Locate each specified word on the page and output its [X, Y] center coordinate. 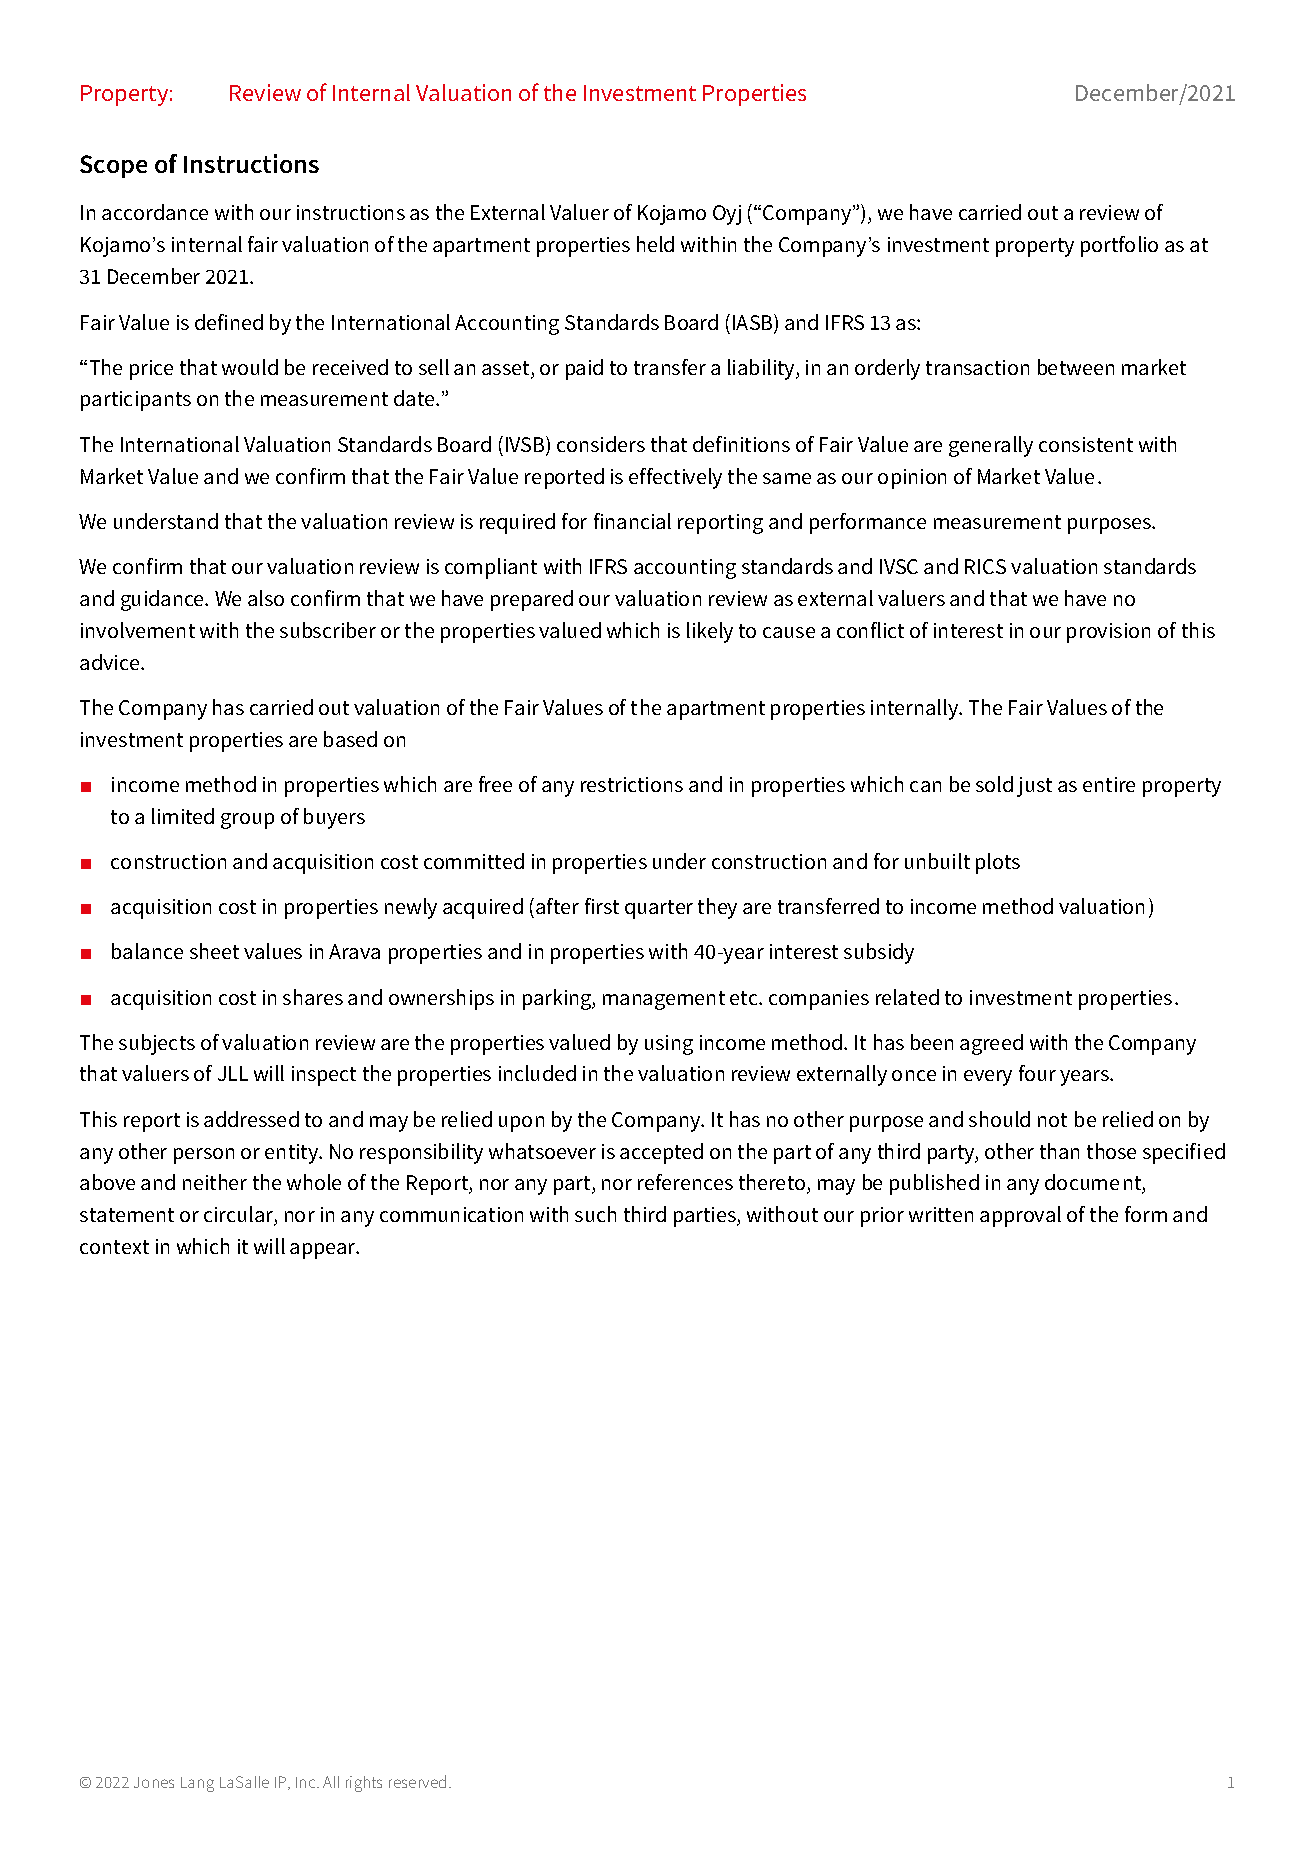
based [350, 739]
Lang [197, 1784]
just [1034, 787]
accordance [155, 212]
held [655, 244]
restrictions [632, 784]
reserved [417, 1781]
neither [215, 1182]
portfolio [1119, 246]
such [595, 1214]
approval [1020, 1216]
